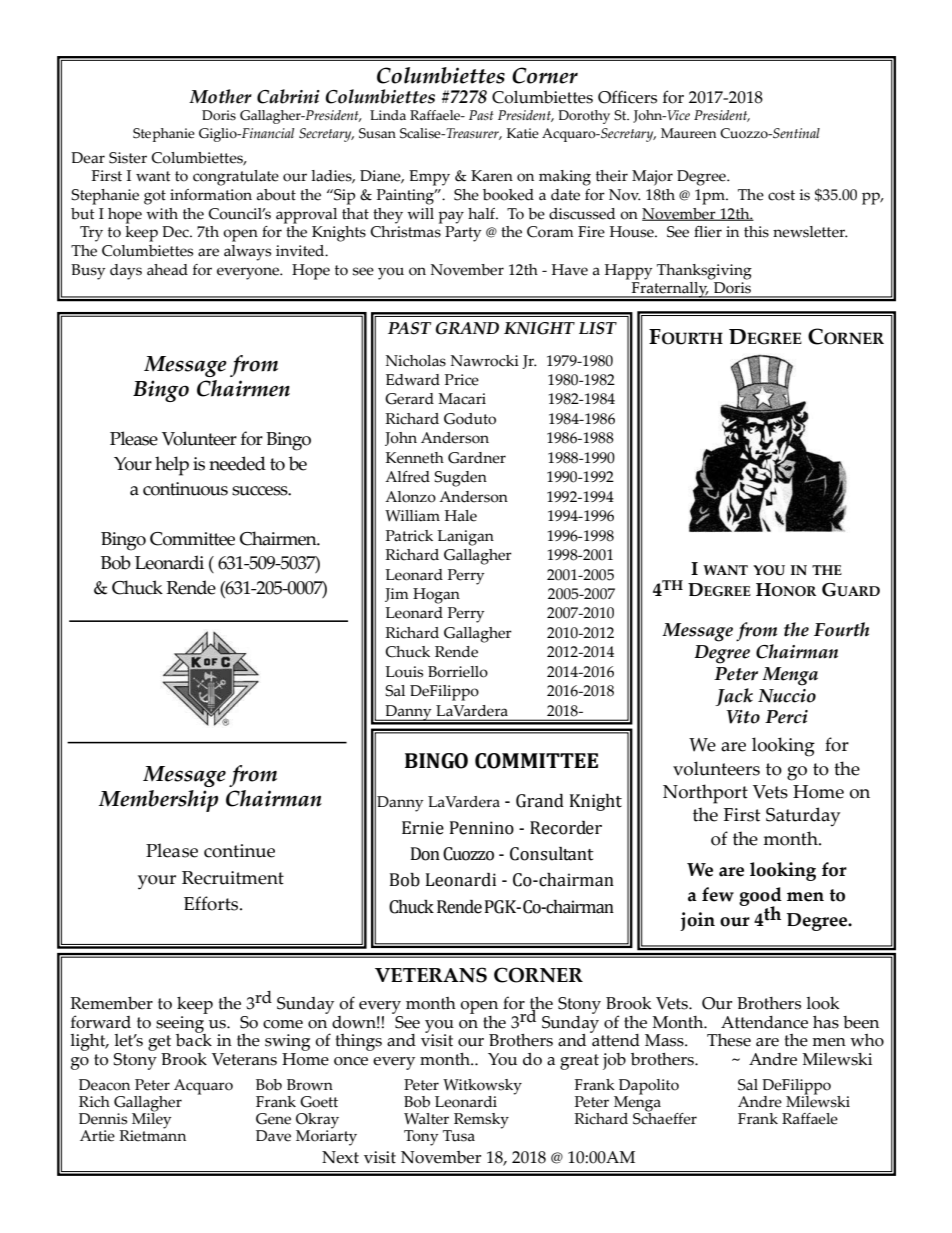 The height and width of the screenshot is (1233, 952). What do you see at coordinates (477, 458) in the screenshot?
I see `Gardner` at bounding box center [477, 458].
